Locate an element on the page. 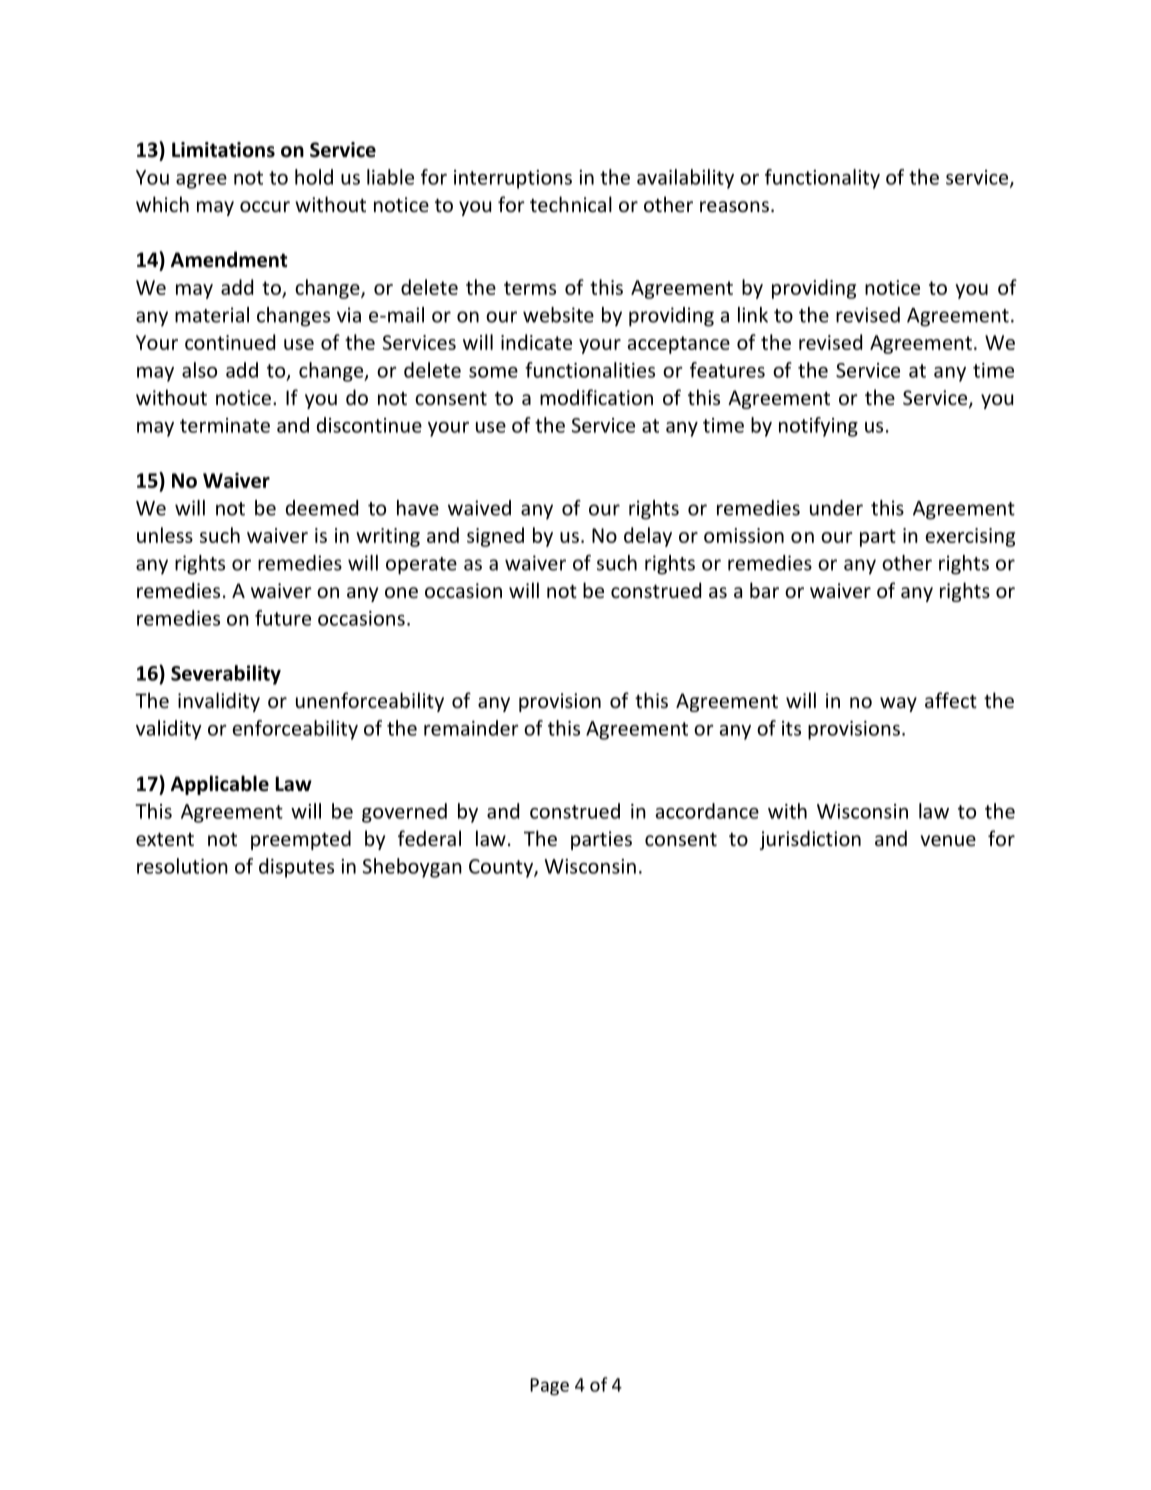 The height and width of the image is (1490, 1151). remainder is located at coordinates (471, 728).
